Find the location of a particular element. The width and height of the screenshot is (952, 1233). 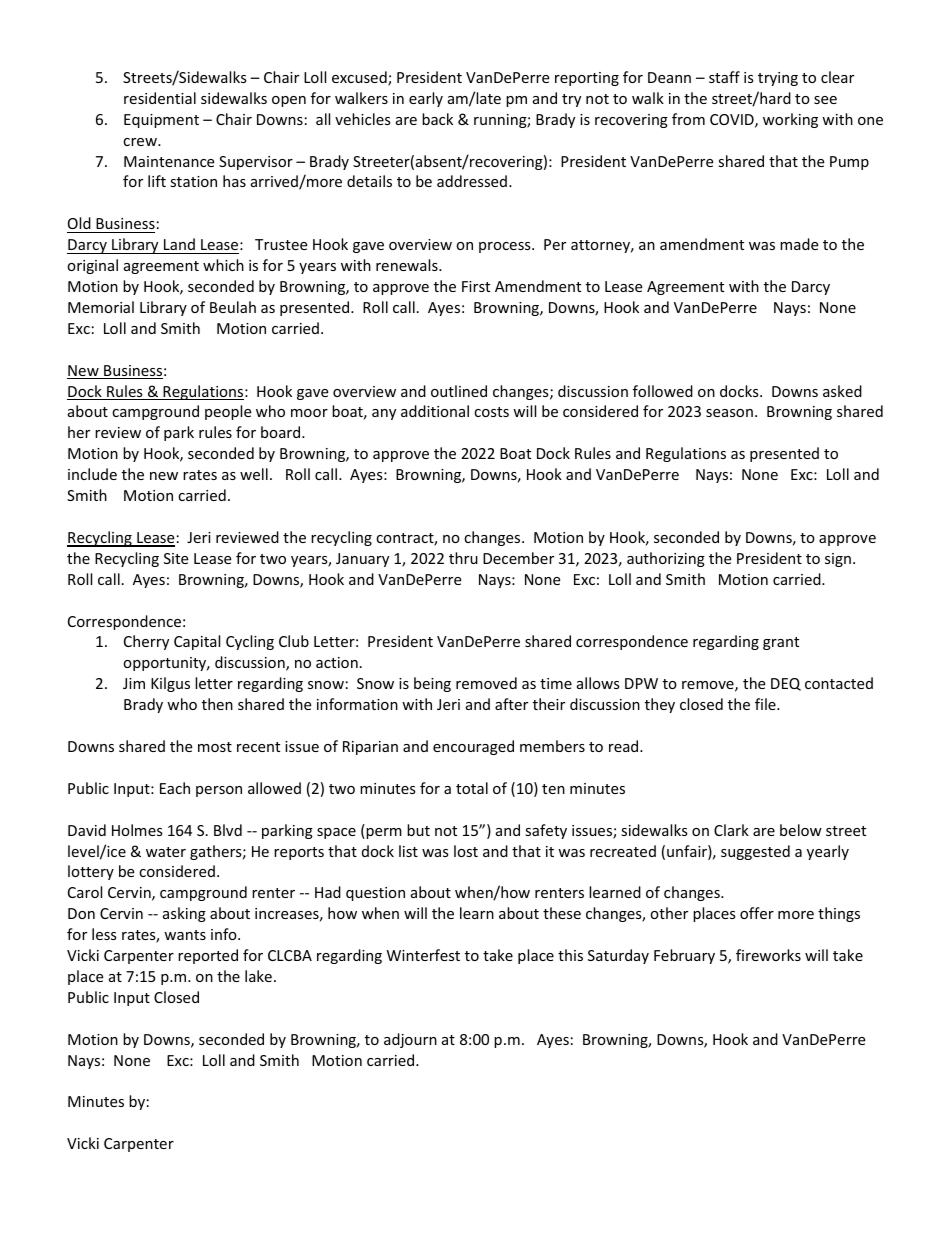

outlined is located at coordinates (459, 391).
